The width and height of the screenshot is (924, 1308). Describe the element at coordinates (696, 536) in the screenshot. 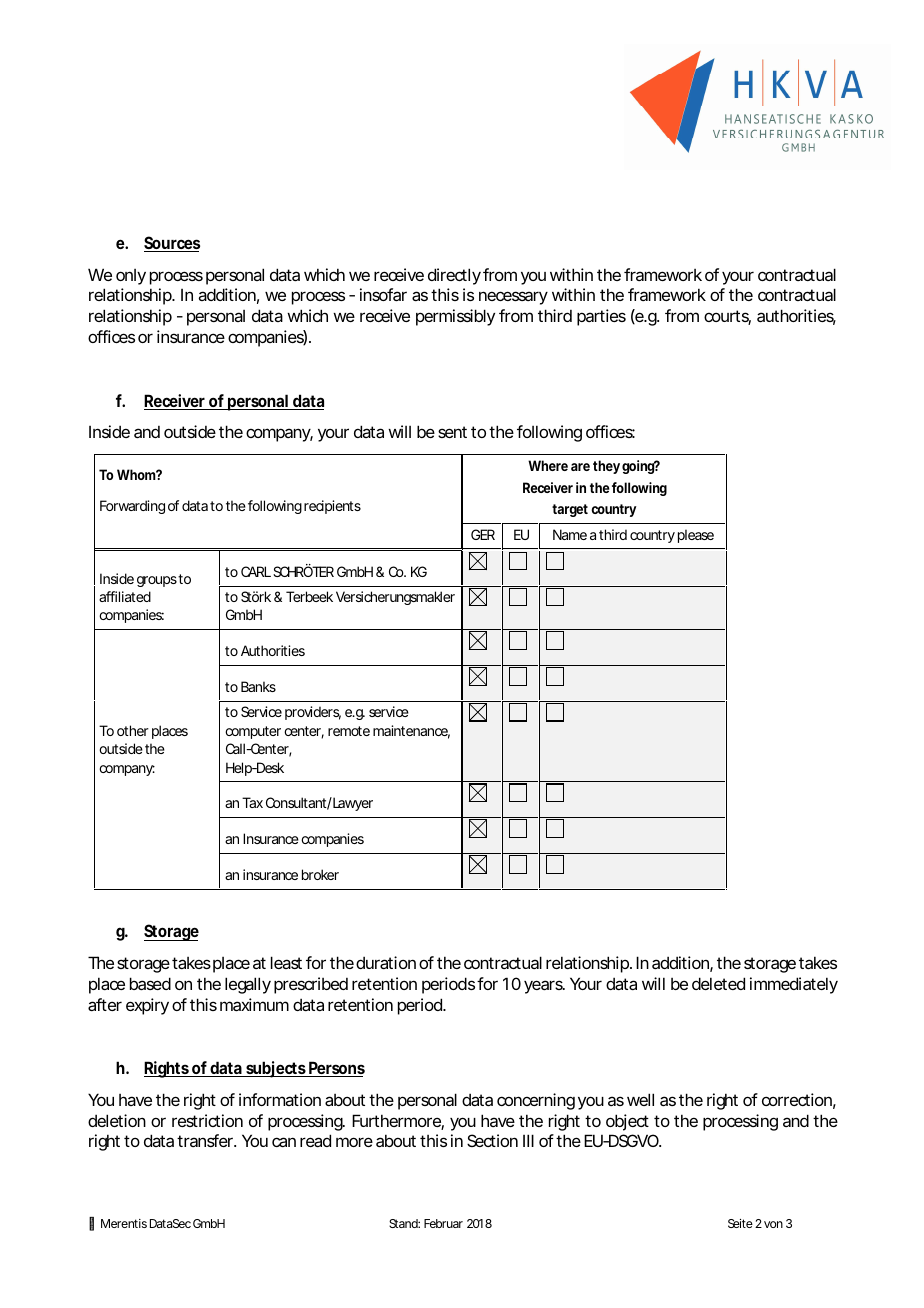

I see `please` at that location.
